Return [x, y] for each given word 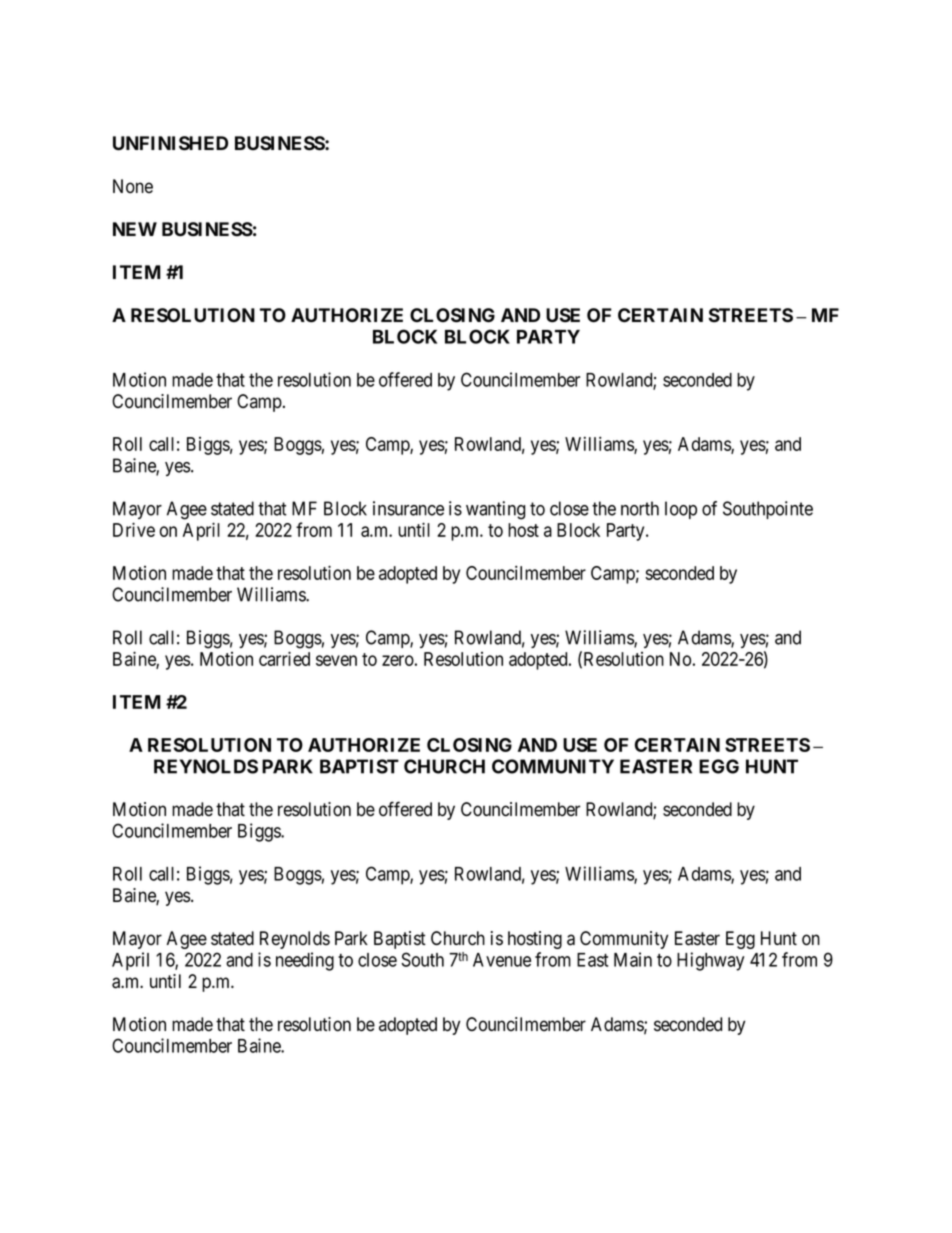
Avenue [502, 960]
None [133, 186]
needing [305, 961]
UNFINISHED [170, 143]
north [640, 508]
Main [633, 959]
